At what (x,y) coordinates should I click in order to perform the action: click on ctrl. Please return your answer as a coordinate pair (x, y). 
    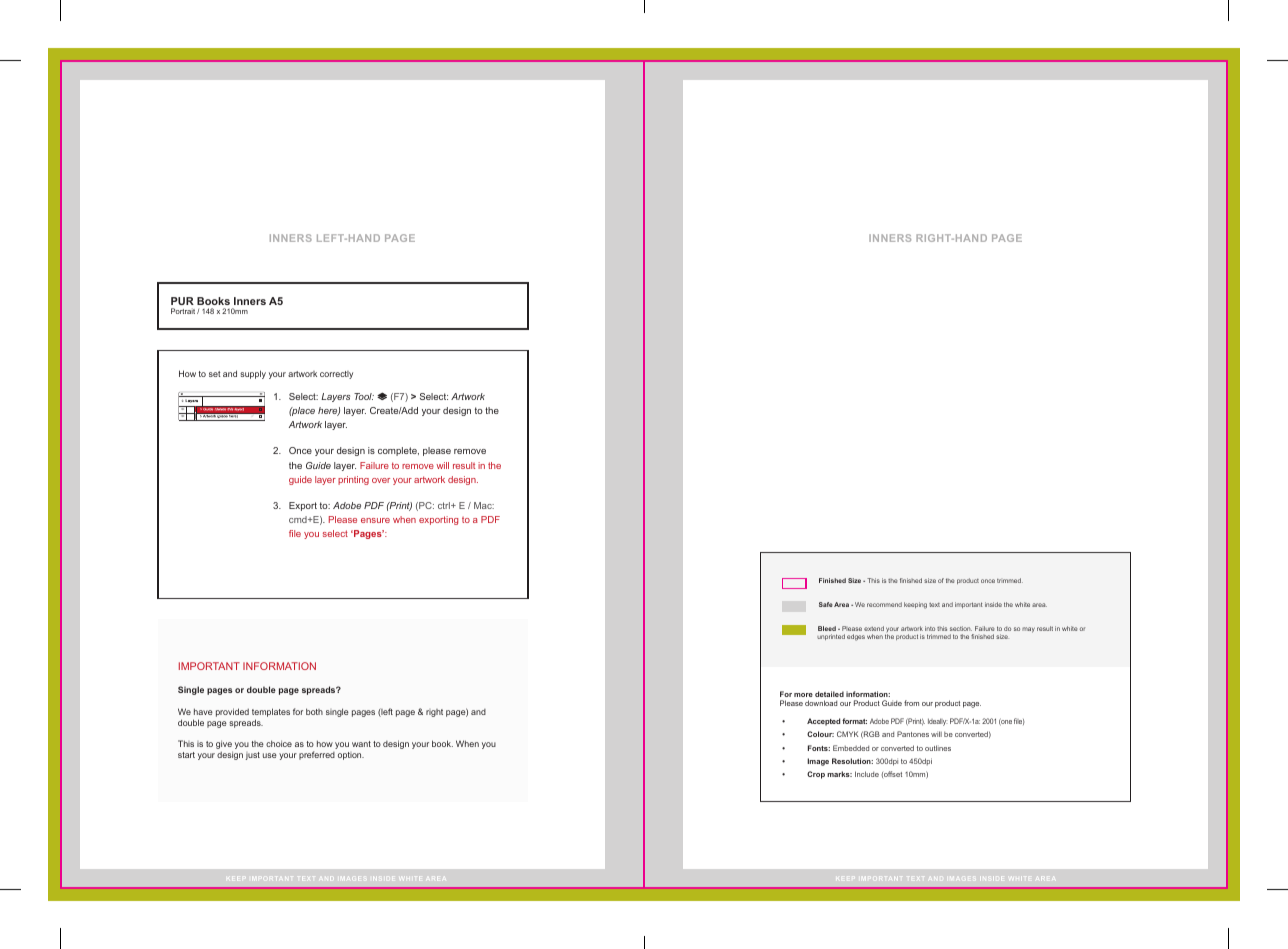
    Looking at the image, I should click on (445, 505).
